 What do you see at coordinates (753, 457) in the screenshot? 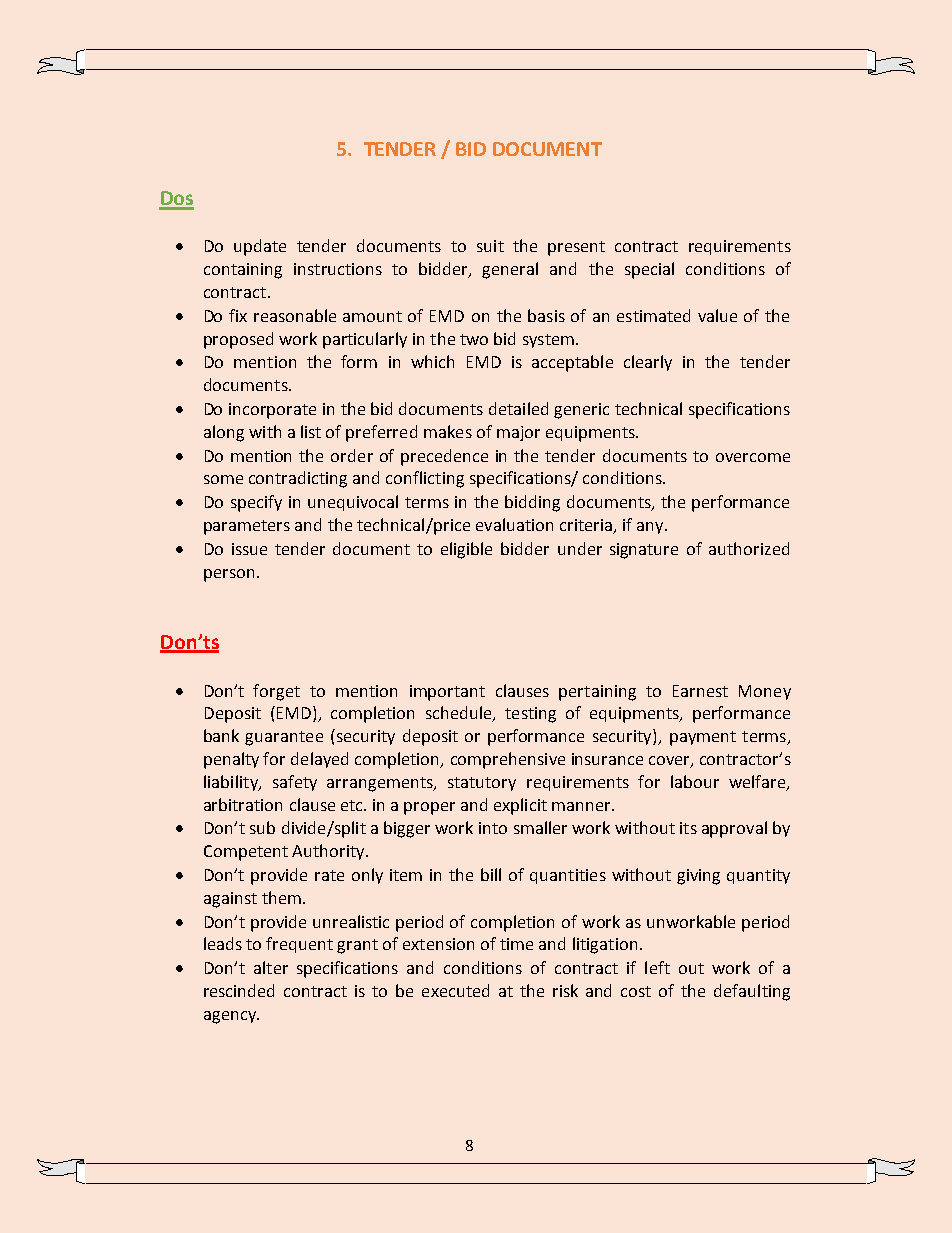
I see `overcome` at bounding box center [753, 457].
